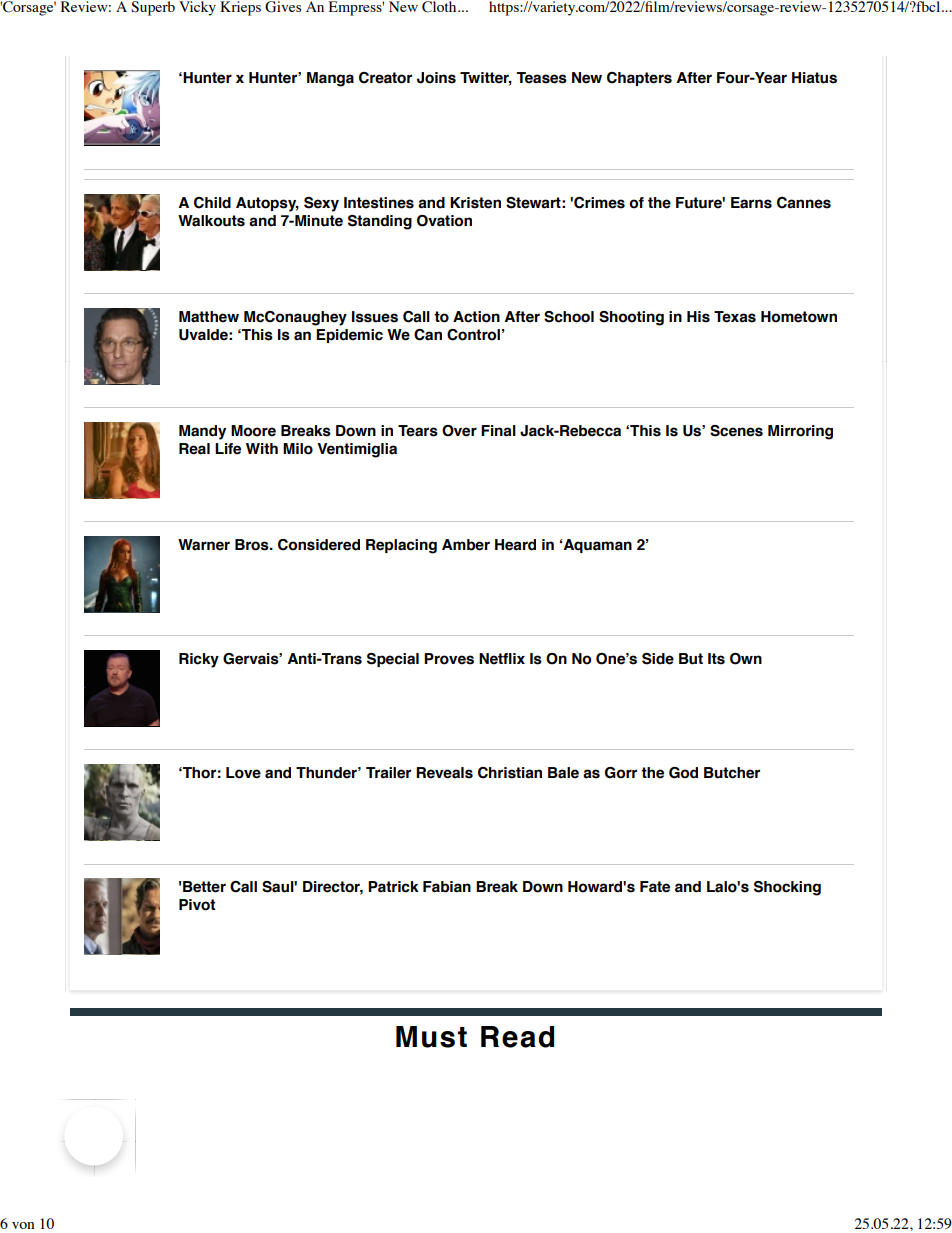 The image size is (952, 1233). I want to click on Read, so click(517, 1037).
